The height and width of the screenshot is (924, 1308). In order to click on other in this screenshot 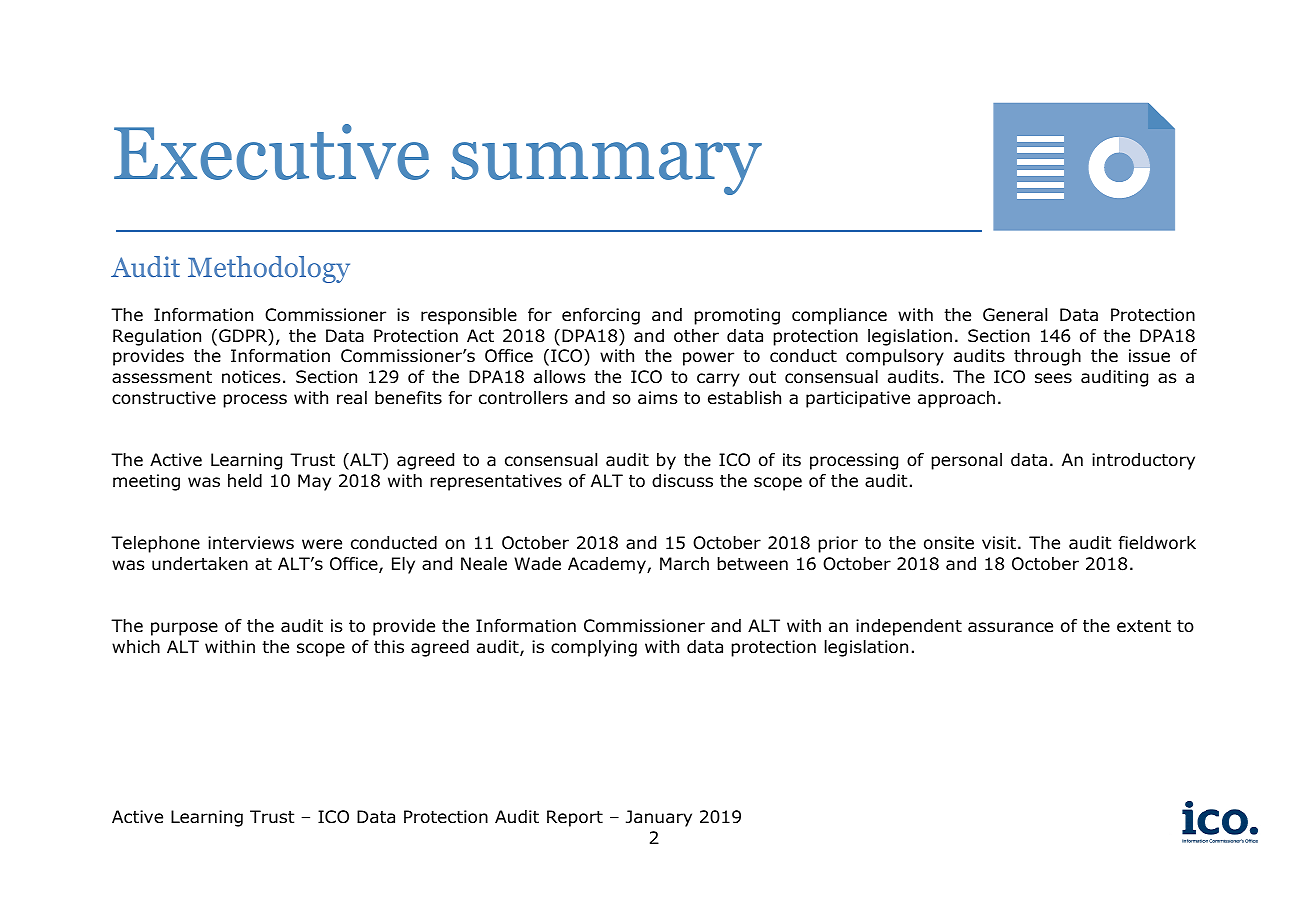, I will do `click(696, 336)`.
